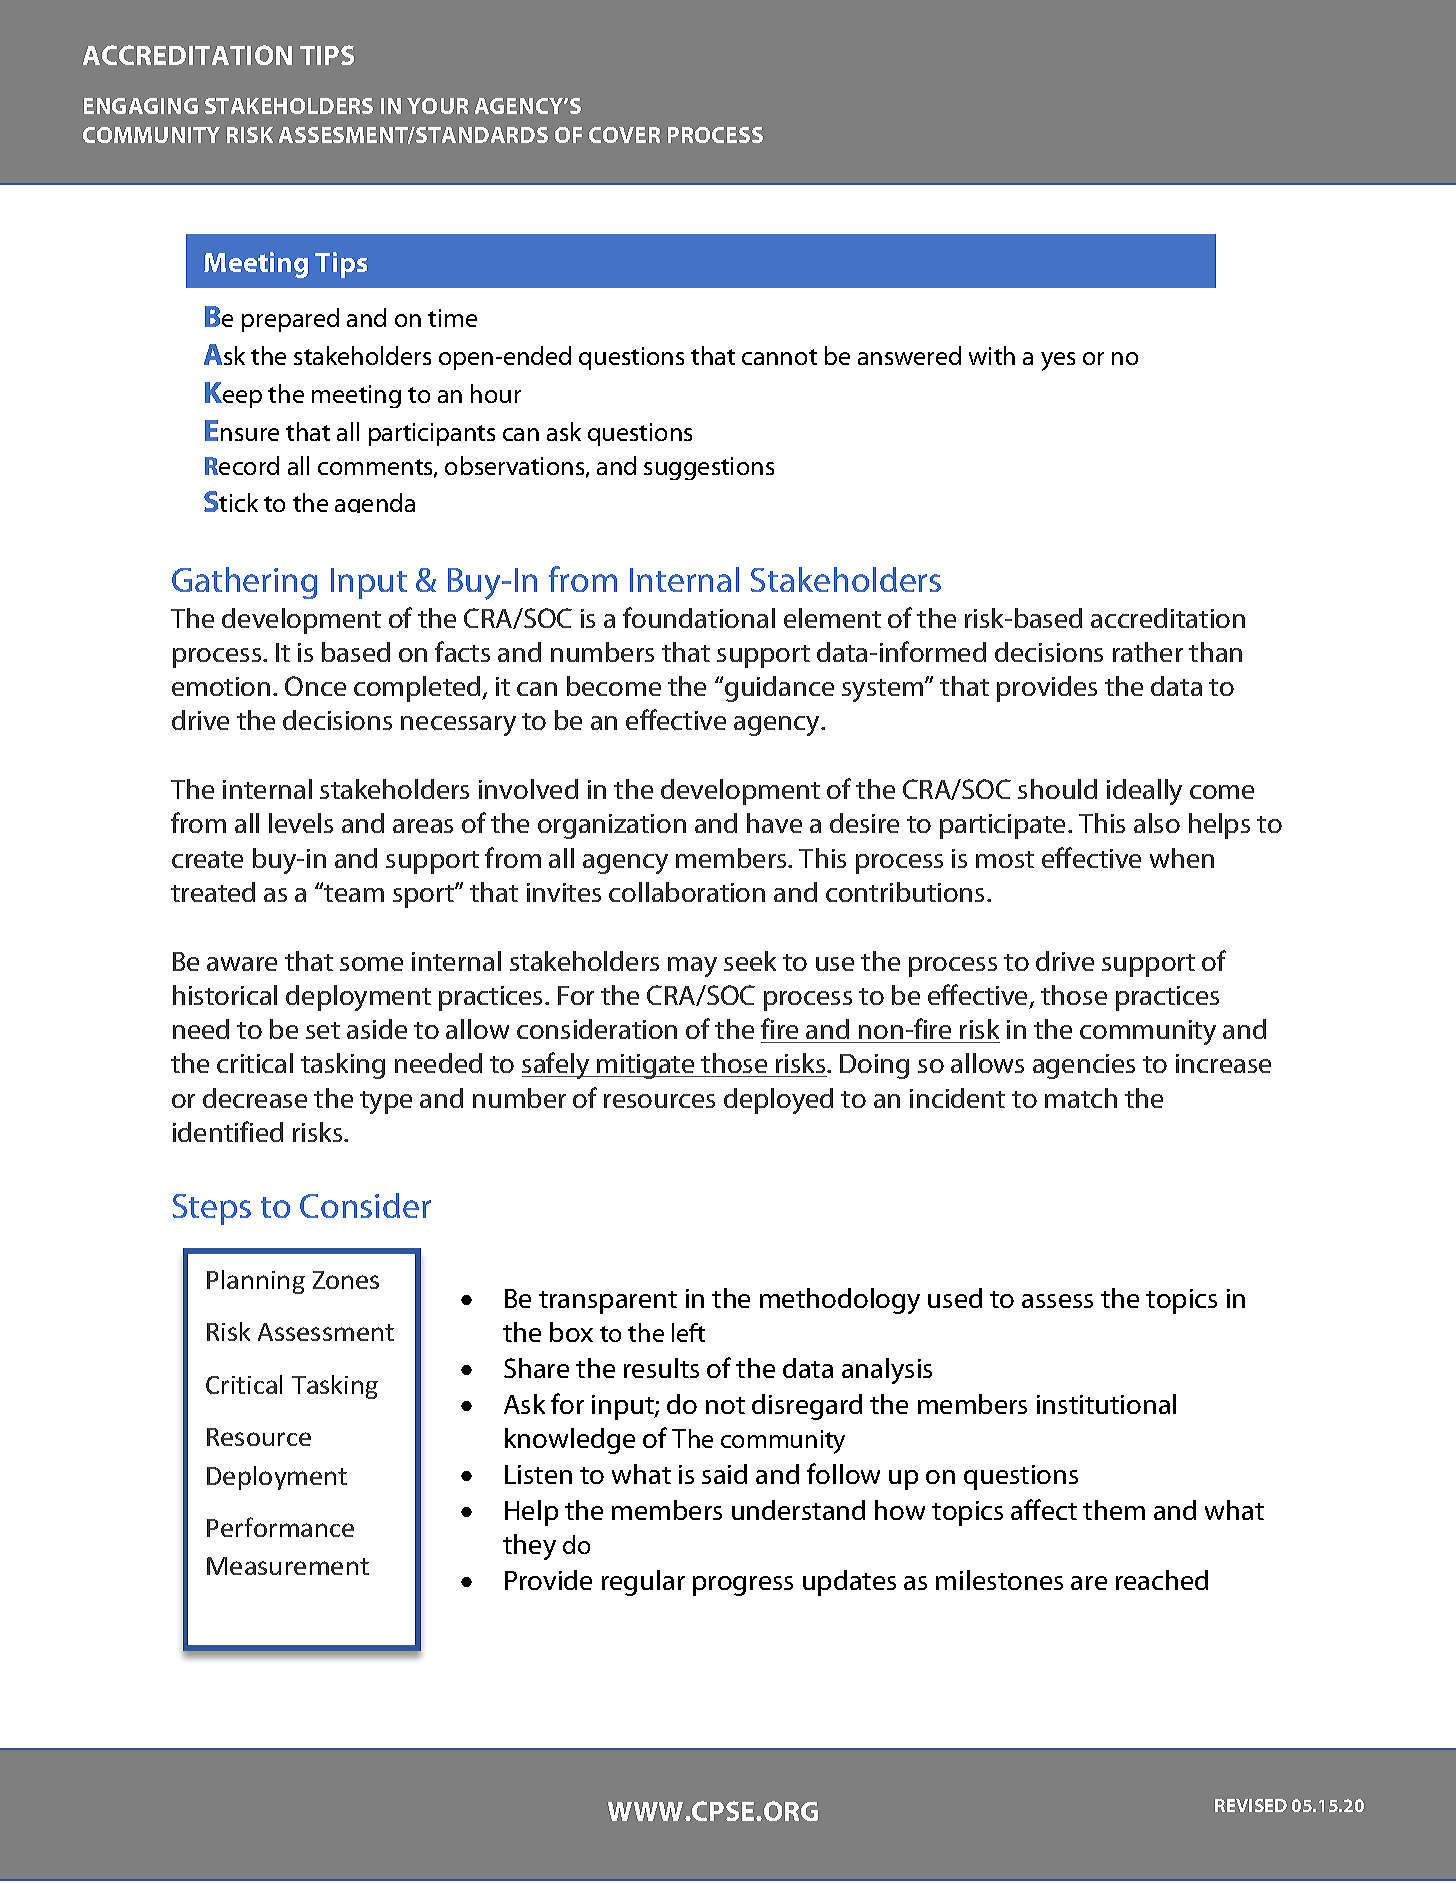 Image resolution: width=1456 pixels, height=1884 pixels. What do you see at coordinates (141, 106) in the document?
I see `ENGAGING` at bounding box center [141, 106].
